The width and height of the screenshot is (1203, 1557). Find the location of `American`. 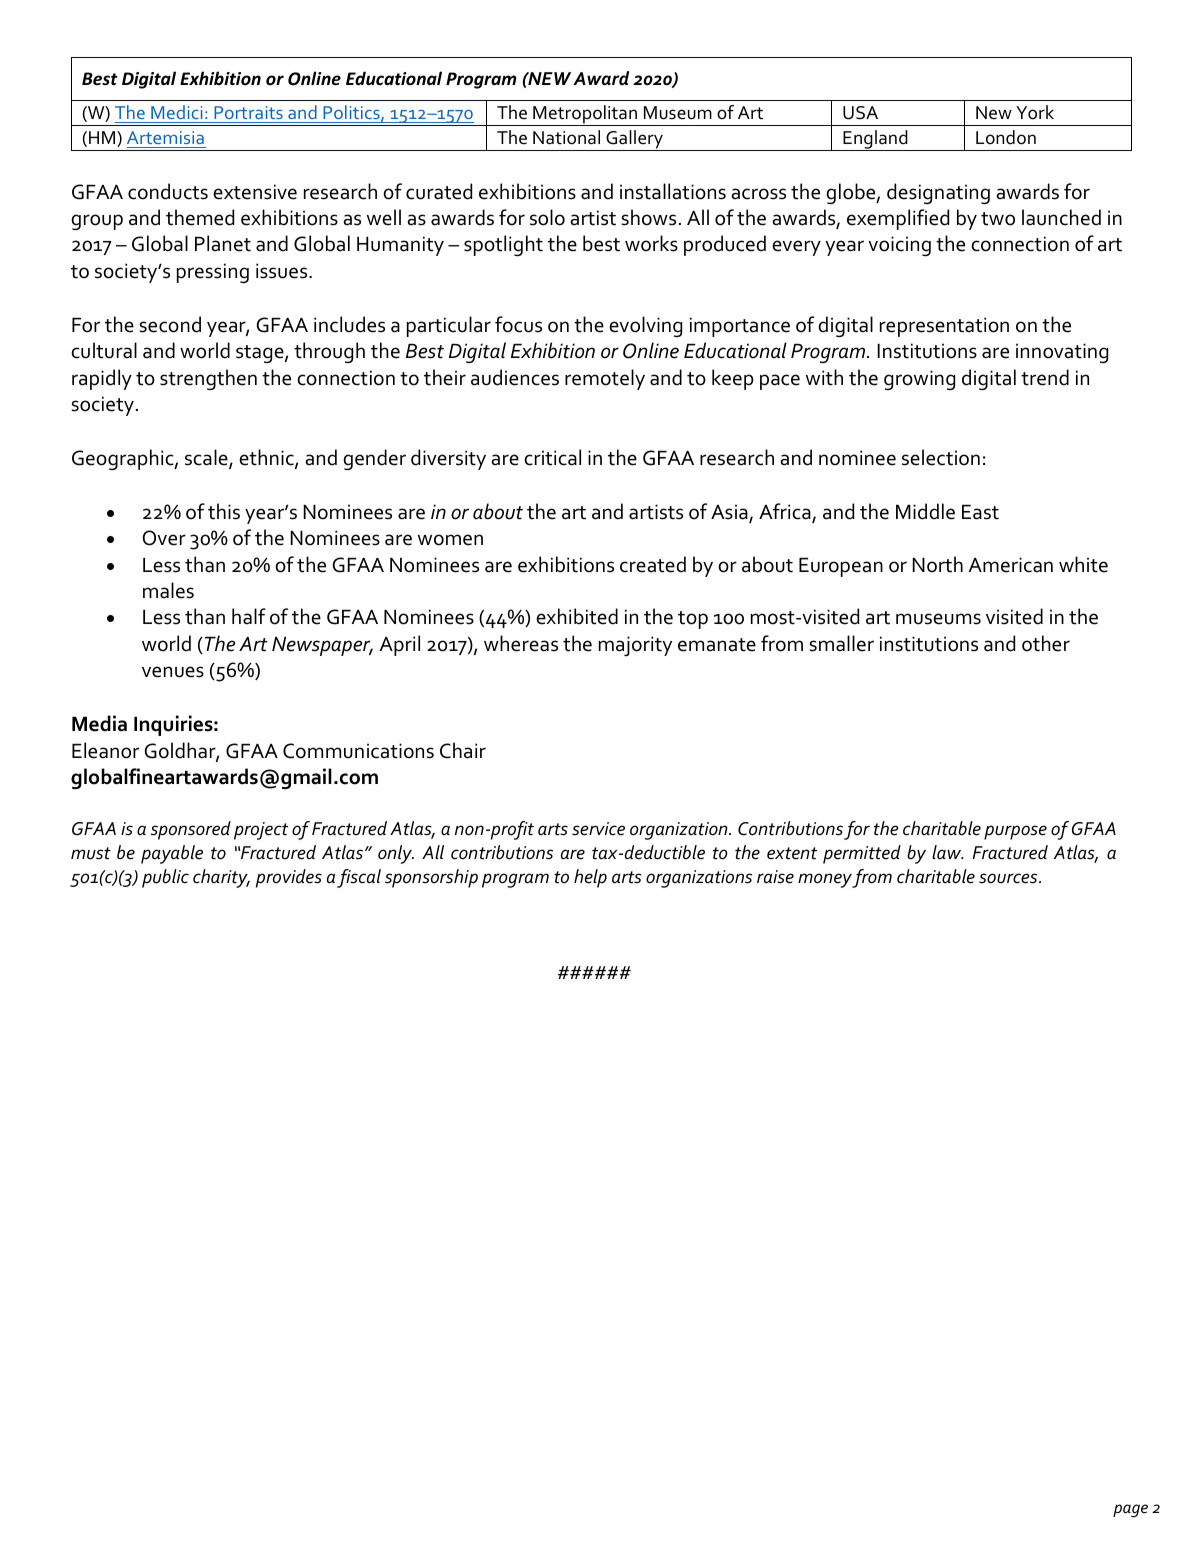

American is located at coordinates (1011, 565).
